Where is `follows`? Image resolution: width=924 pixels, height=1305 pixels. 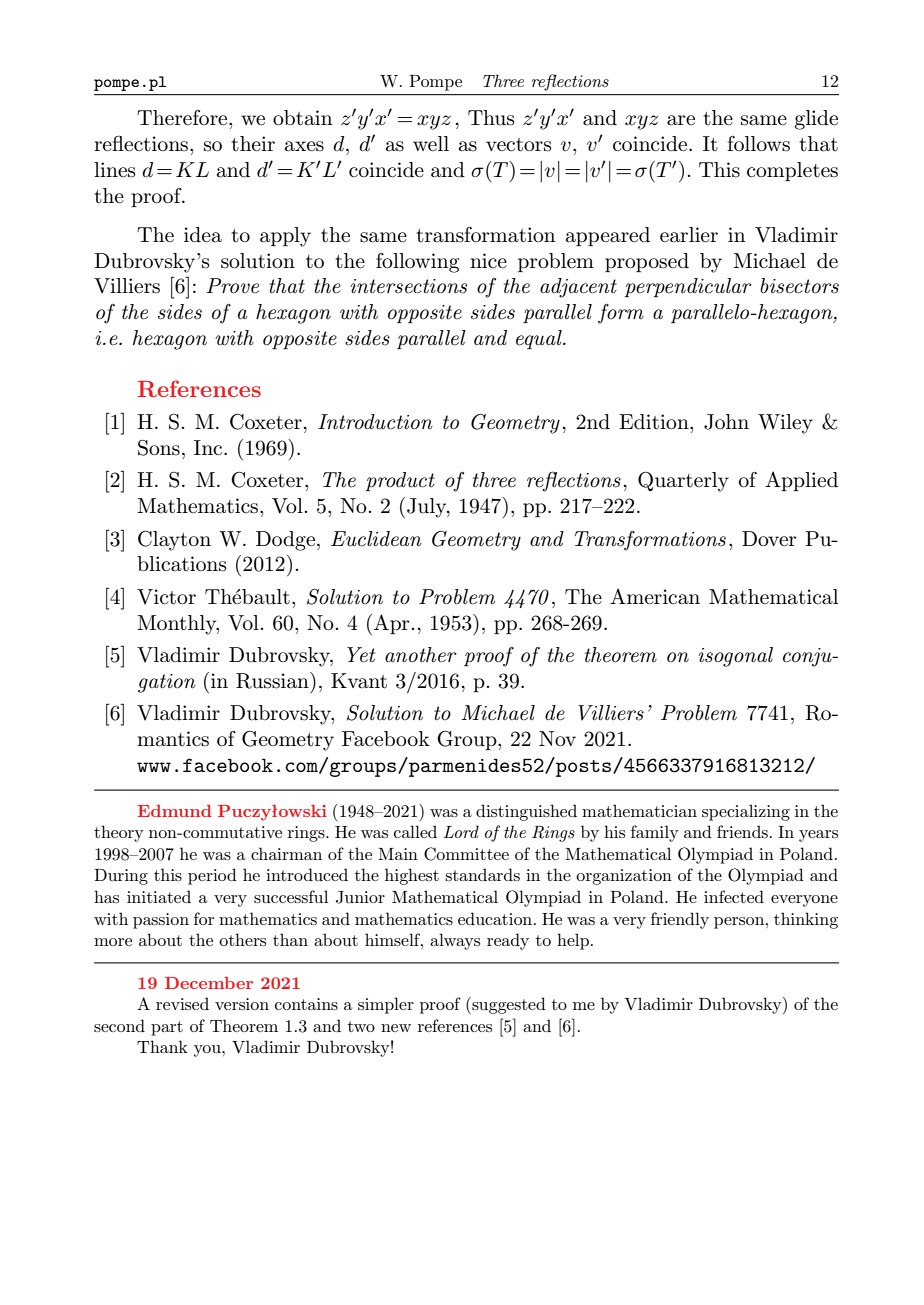 follows is located at coordinates (758, 144).
